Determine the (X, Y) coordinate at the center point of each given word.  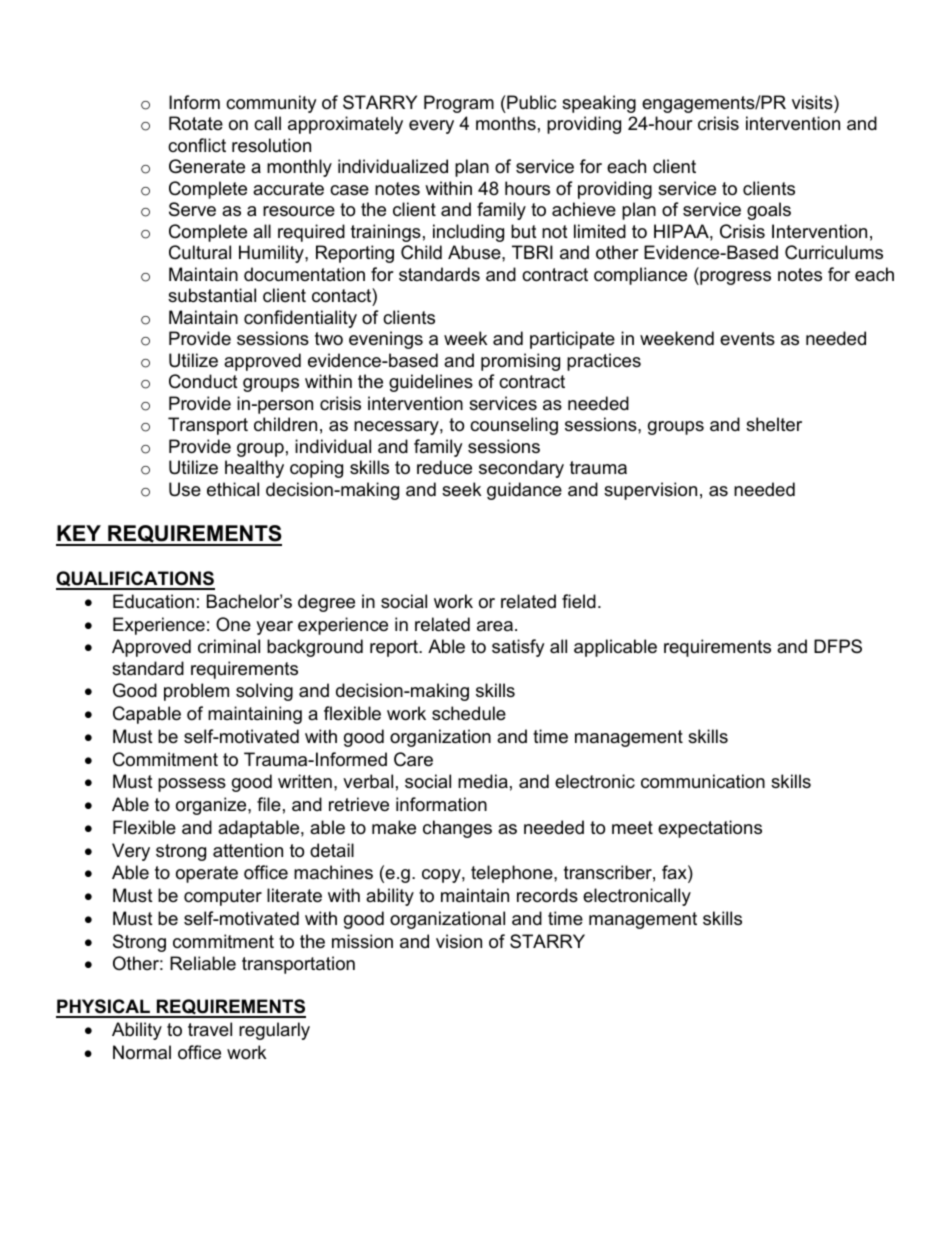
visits (813, 102)
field (579, 601)
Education (153, 601)
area (495, 626)
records (547, 895)
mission (362, 941)
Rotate (196, 123)
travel (210, 1029)
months (506, 123)
